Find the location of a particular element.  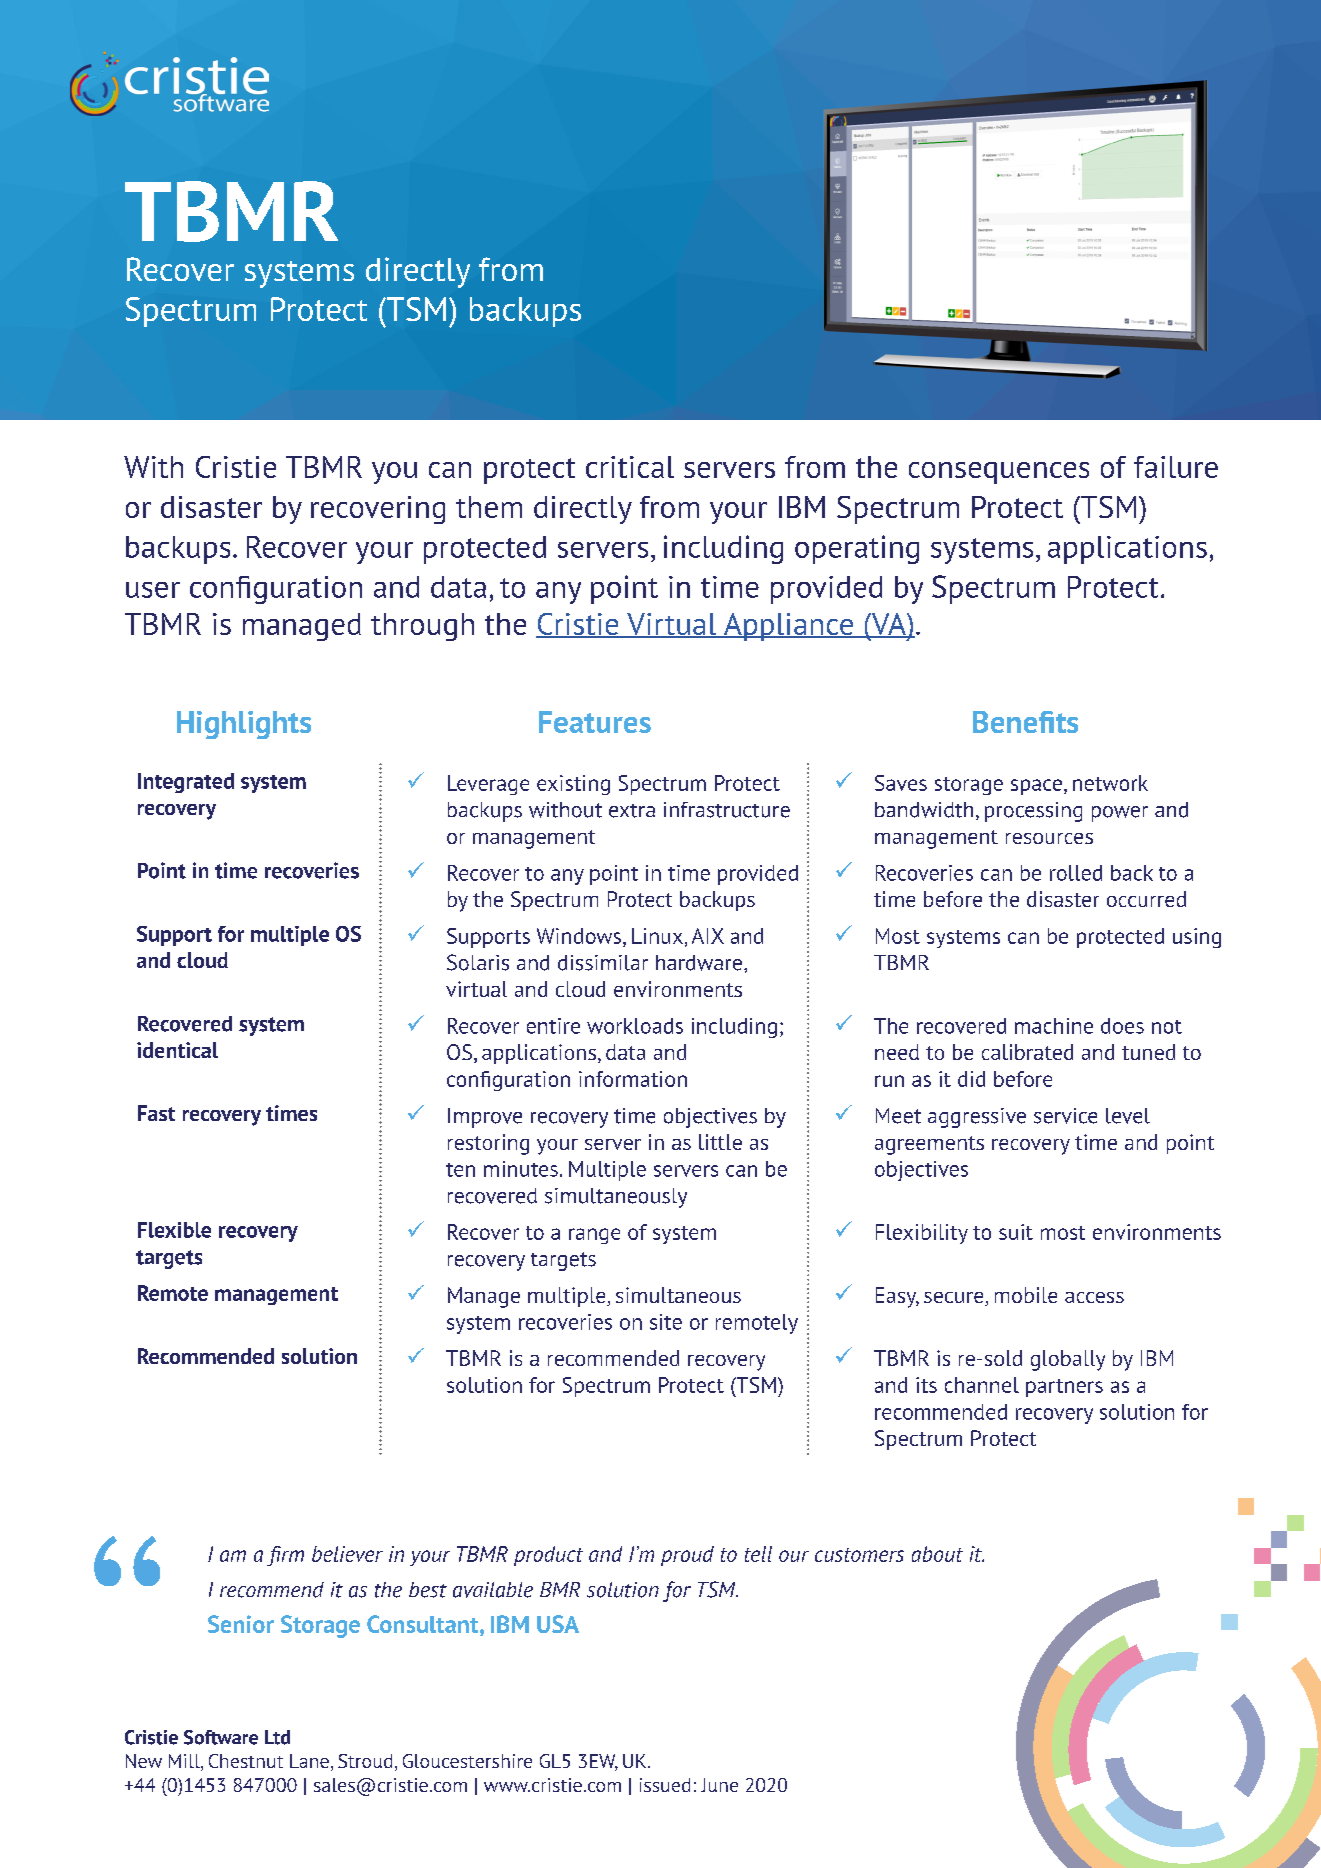

consequences is located at coordinates (999, 473).
